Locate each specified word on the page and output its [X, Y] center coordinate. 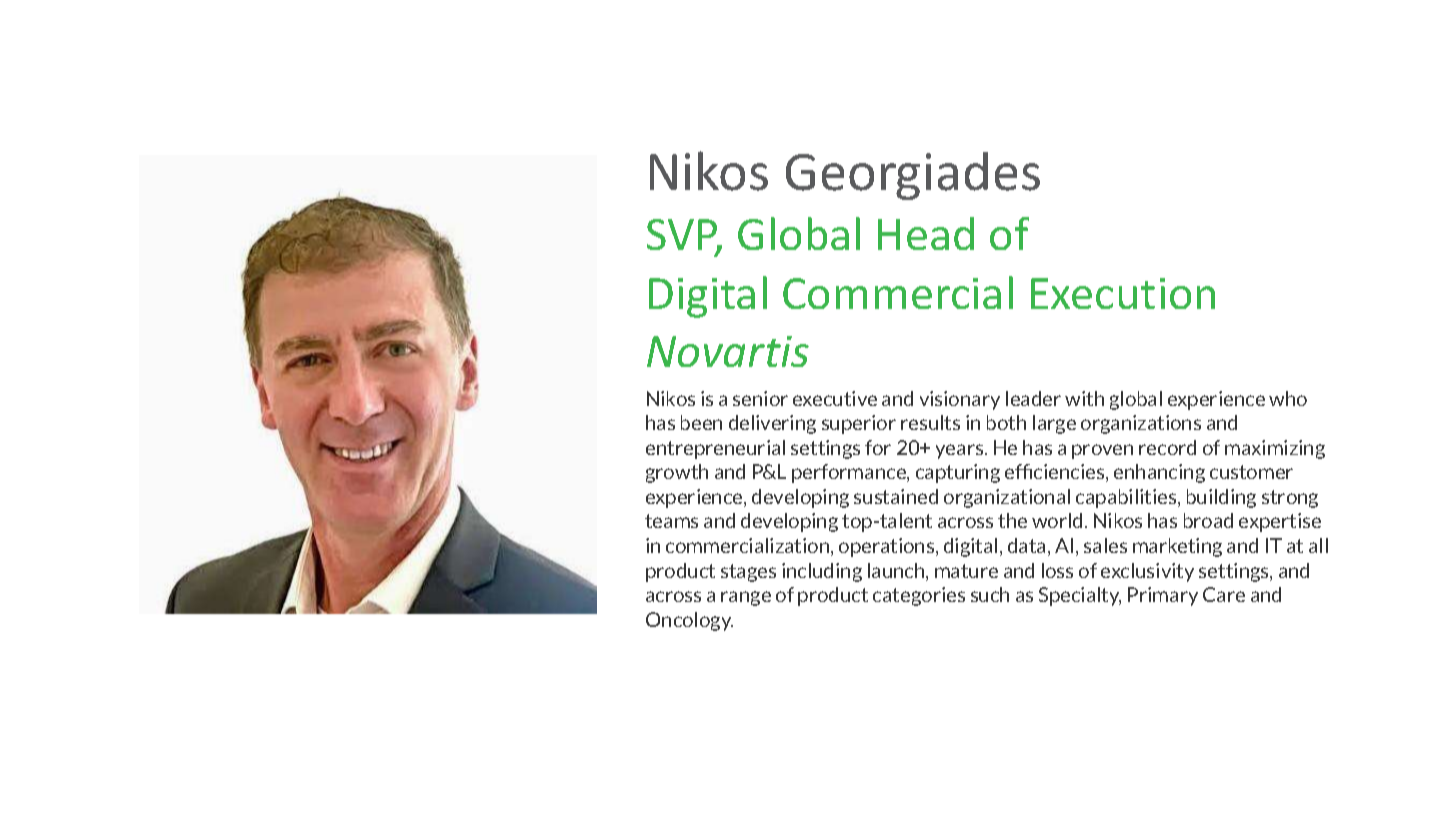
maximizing [1275, 449]
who [1288, 398]
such [990, 594]
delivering [772, 424]
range [746, 598]
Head [926, 233]
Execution [1123, 293]
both [1006, 422]
